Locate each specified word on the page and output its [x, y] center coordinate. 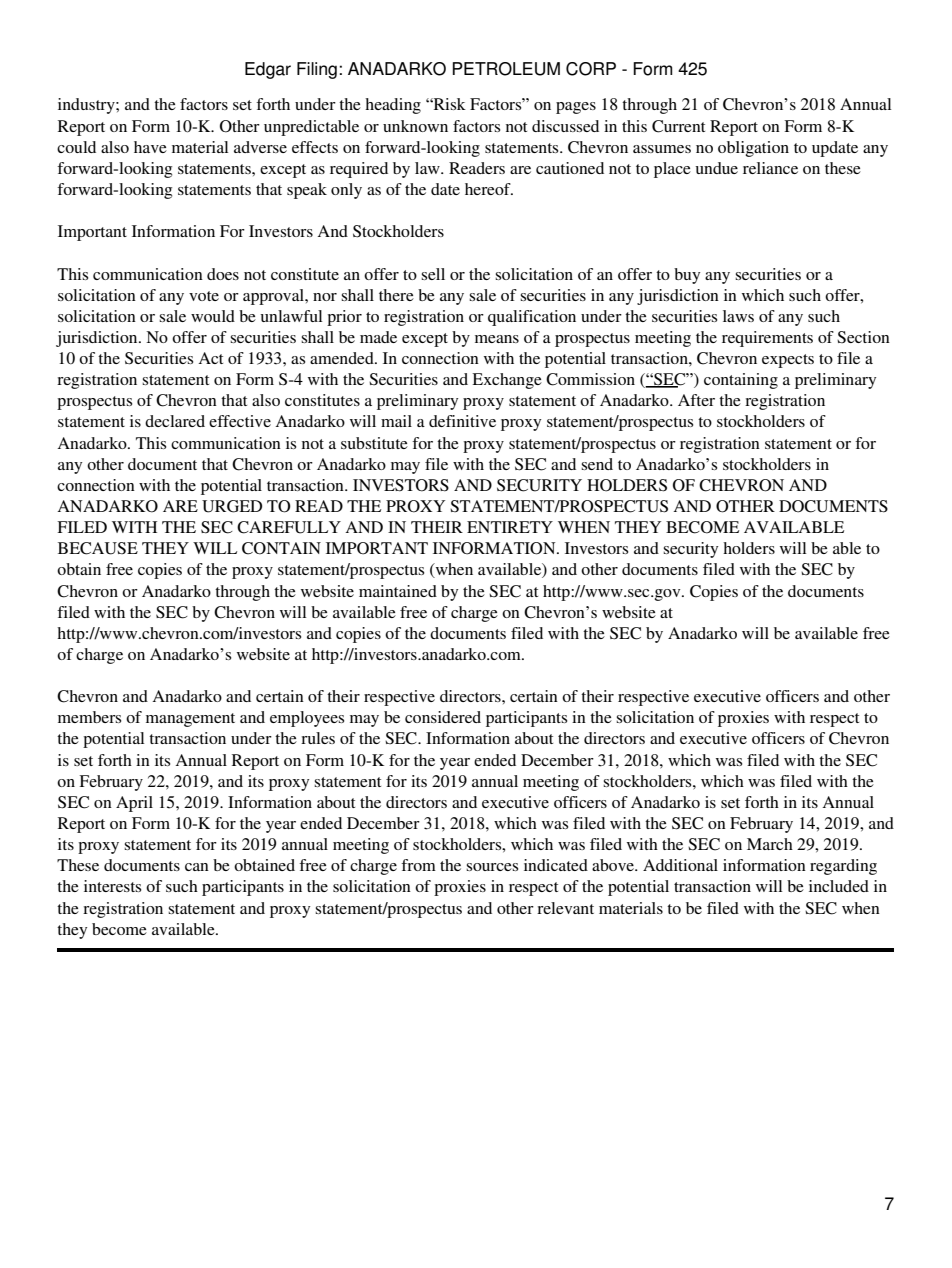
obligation [753, 149]
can [197, 867]
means [497, 339]
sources [492, 867]
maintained [398, 591]
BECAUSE [98, 548]
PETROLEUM [506, 69]
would [213, 316]
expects [788, 361]
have [150, 147]
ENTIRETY [510, 527]
